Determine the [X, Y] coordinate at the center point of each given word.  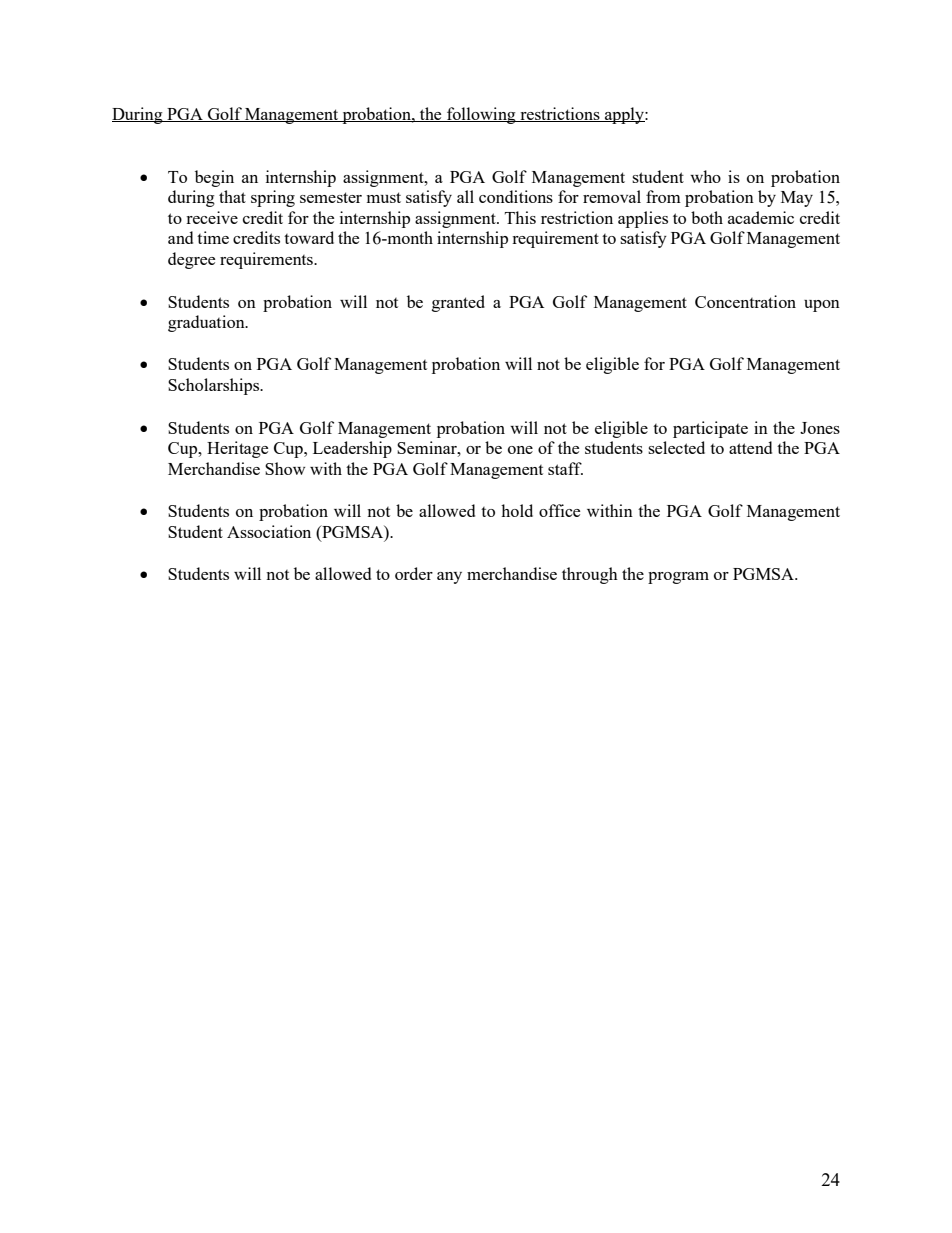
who [705, 176]
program [678, 578]
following [481, 115]
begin [214, 178]
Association [269, 531]
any [449, 578]
